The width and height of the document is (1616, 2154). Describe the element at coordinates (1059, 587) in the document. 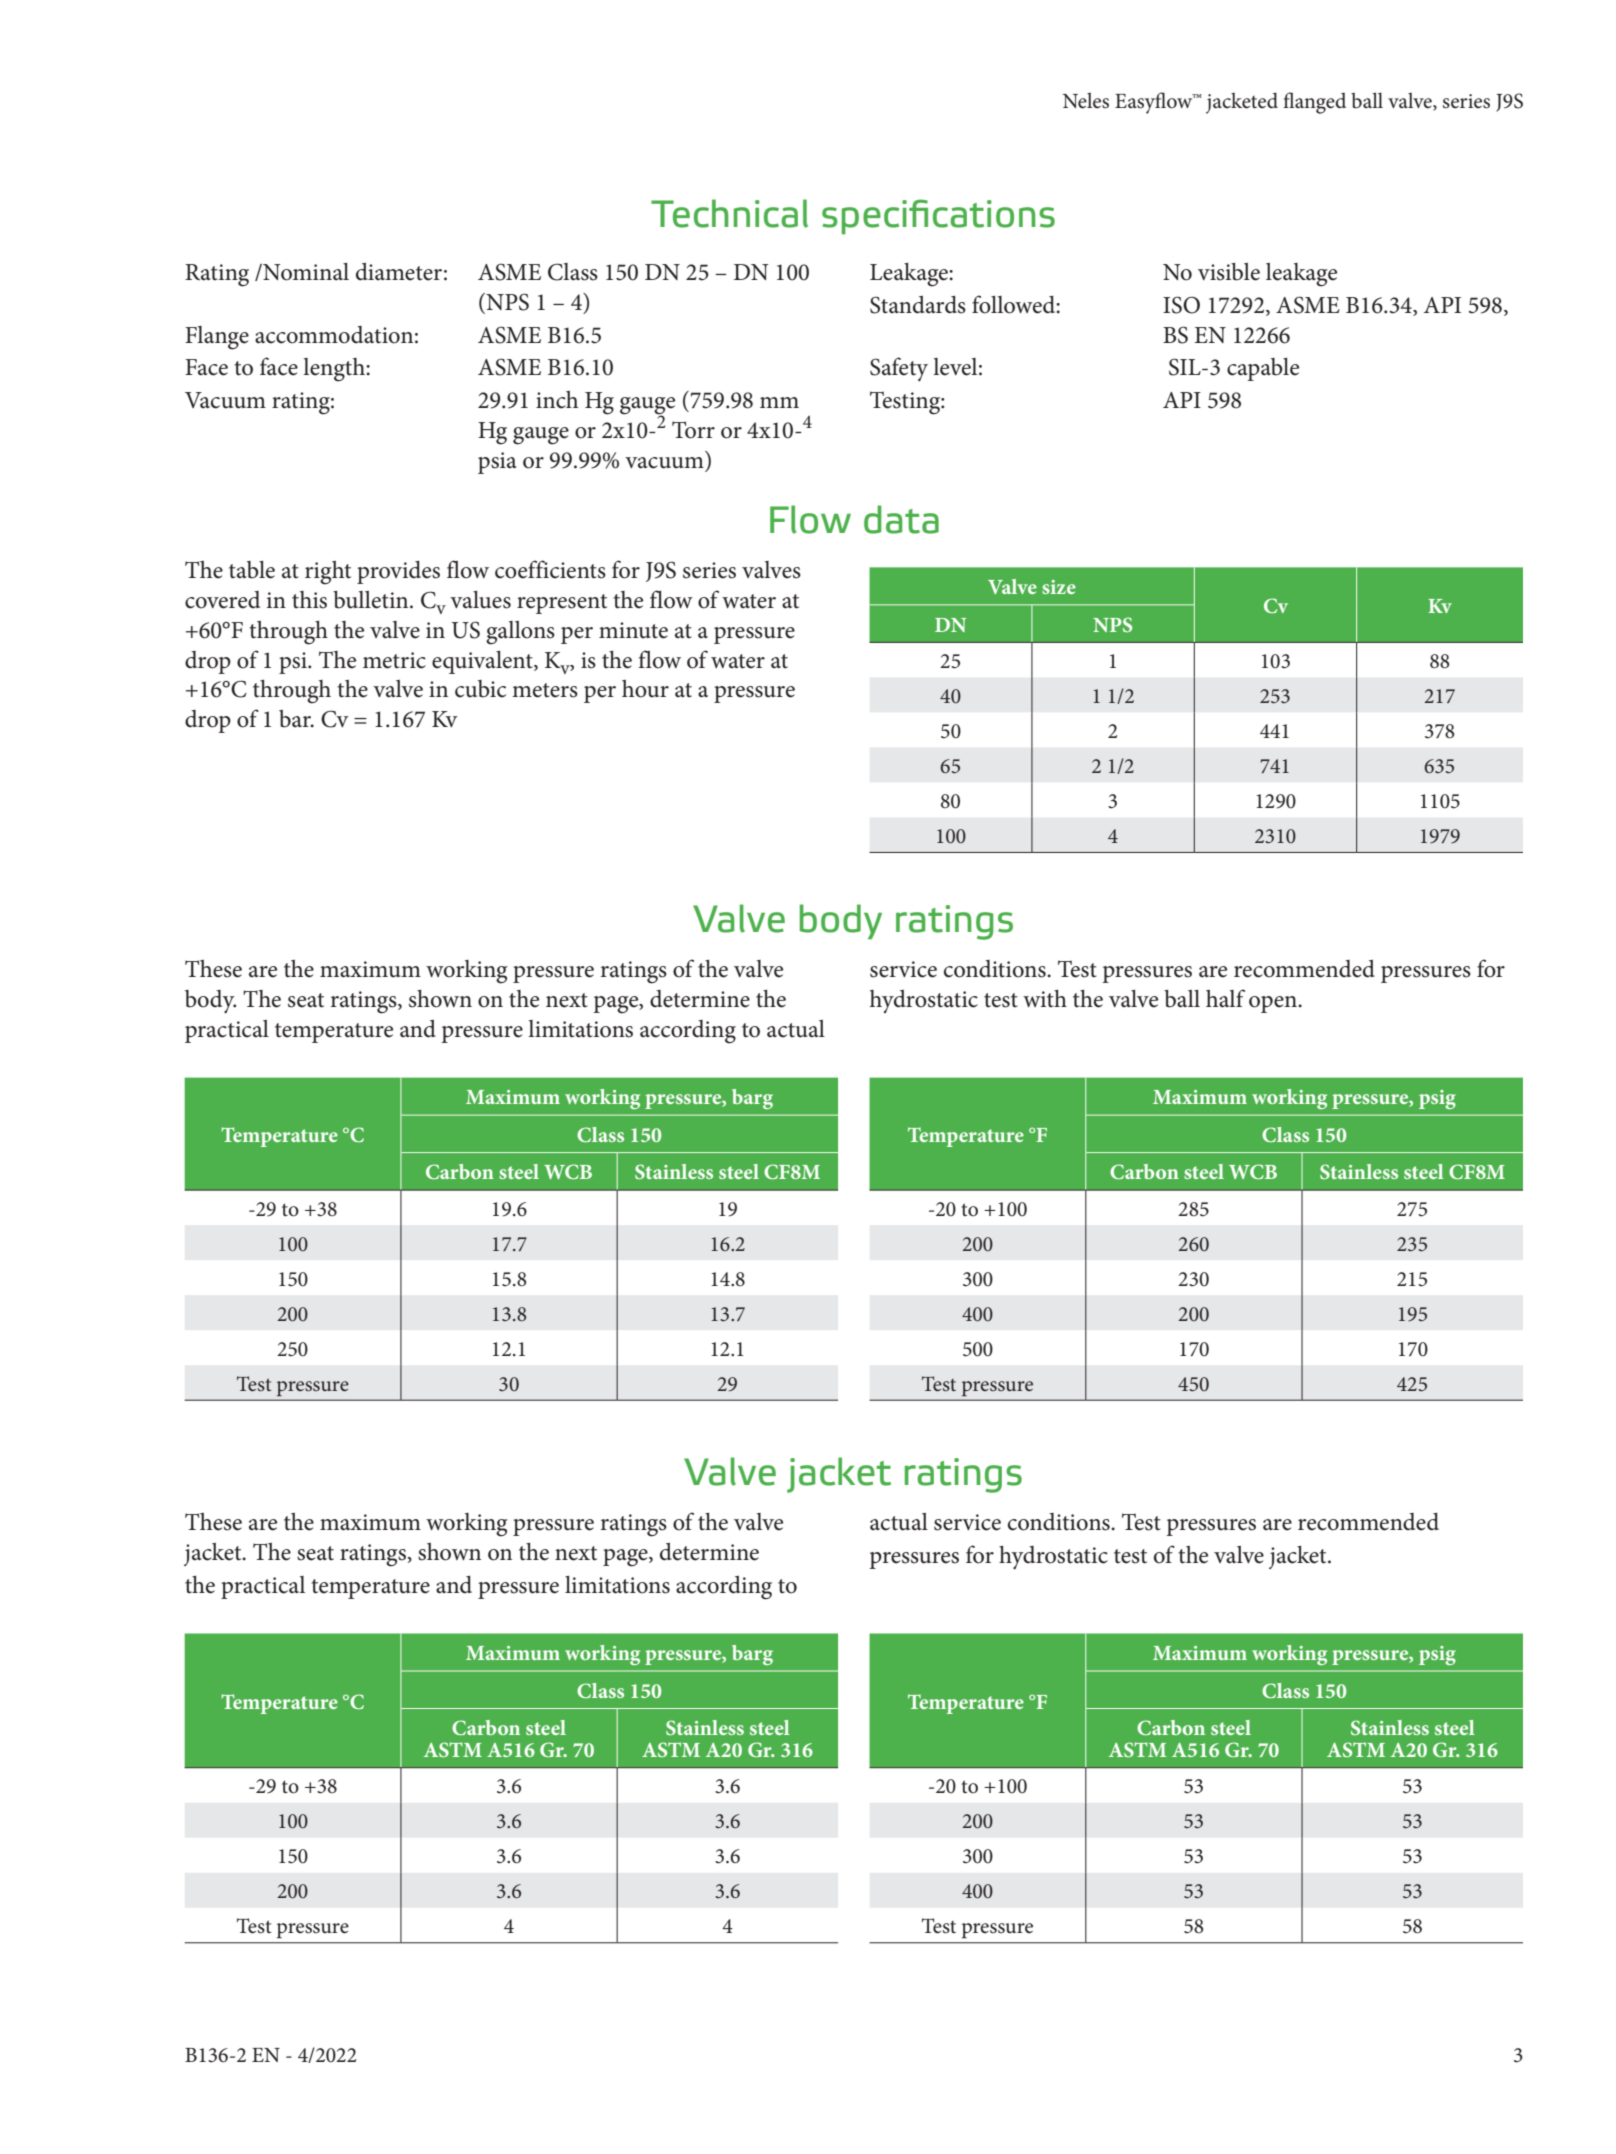

I see `size` at that location.
